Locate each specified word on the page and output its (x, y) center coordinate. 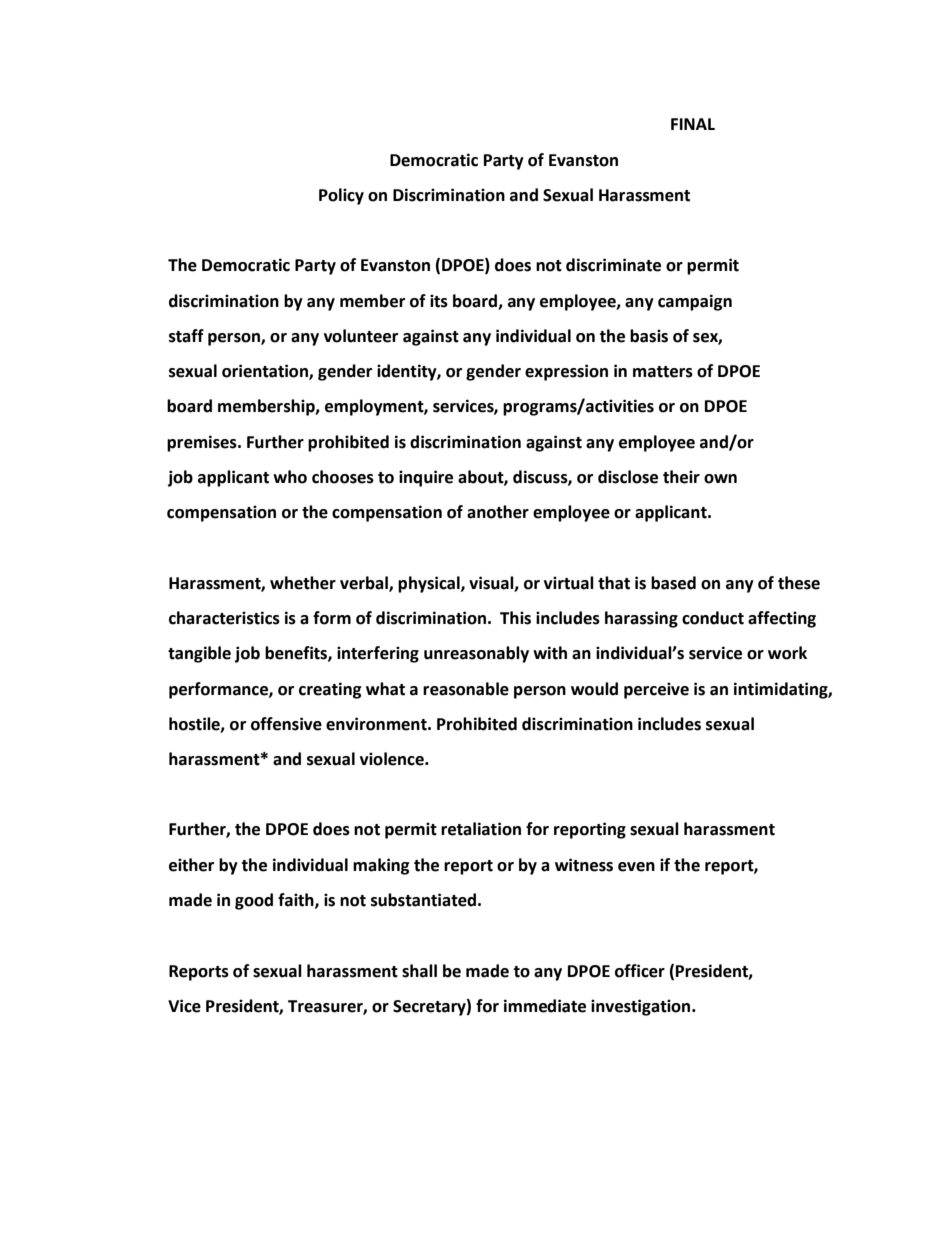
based (673, 583)
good (254, 901)
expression (566, 372)
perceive (656, 690)
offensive (286, 724)
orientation (266, 372)
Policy (341, 196)
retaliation (481, 829)
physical (430, 584)
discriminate (613, 265)
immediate (545, 1006)
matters (663, 372)
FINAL (693, 124)
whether (303, 583)
